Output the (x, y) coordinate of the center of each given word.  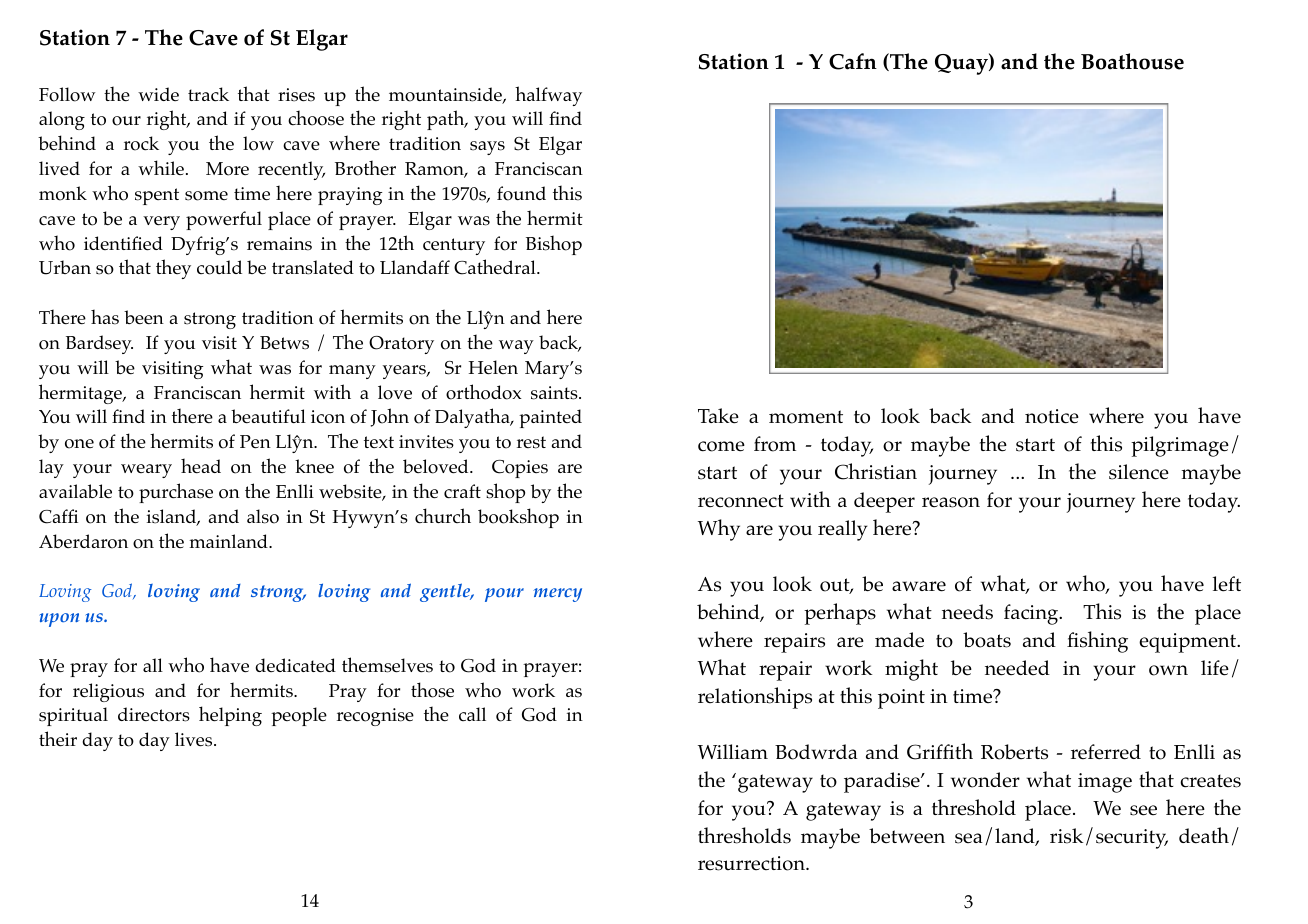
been (144, 317)
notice (1052, 416)
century (454, 246)
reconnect (741, 501)
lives (195, 739)
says (487, 148)
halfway (548, 96)
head (201, 465)
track (208, 94)
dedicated (295, 665)
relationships (755, 698)
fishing (1097, 642)
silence (1139, 472)
